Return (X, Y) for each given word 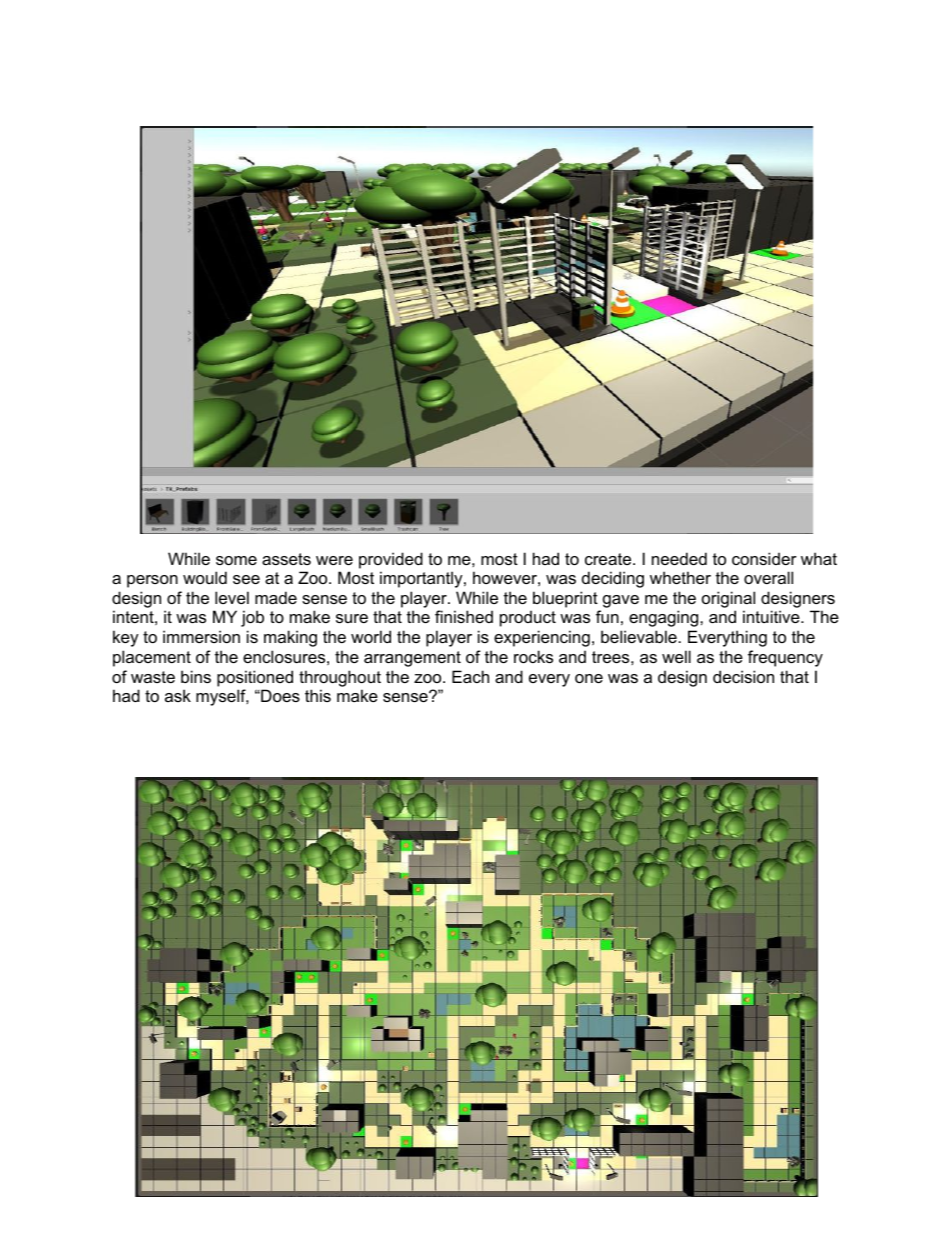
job (252, 618)
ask (178, 695)
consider (764, 558)
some (236, 560)
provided (391, 560)
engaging (665, 618)
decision (743, 676)
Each (470, 676)
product (528, 618)
